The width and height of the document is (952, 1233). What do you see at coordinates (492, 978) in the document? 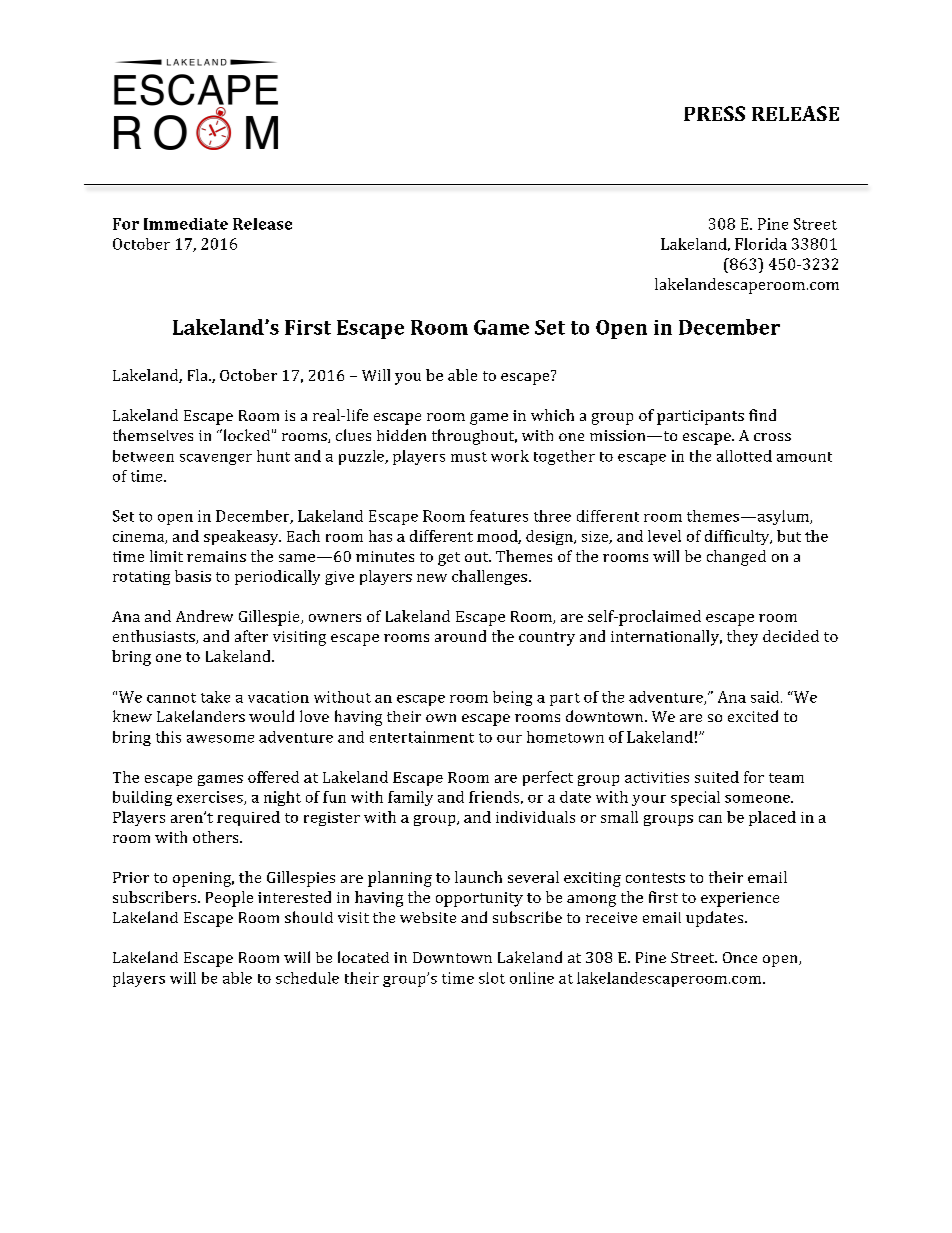
I see `slot` at bounding box center [492, 978].
